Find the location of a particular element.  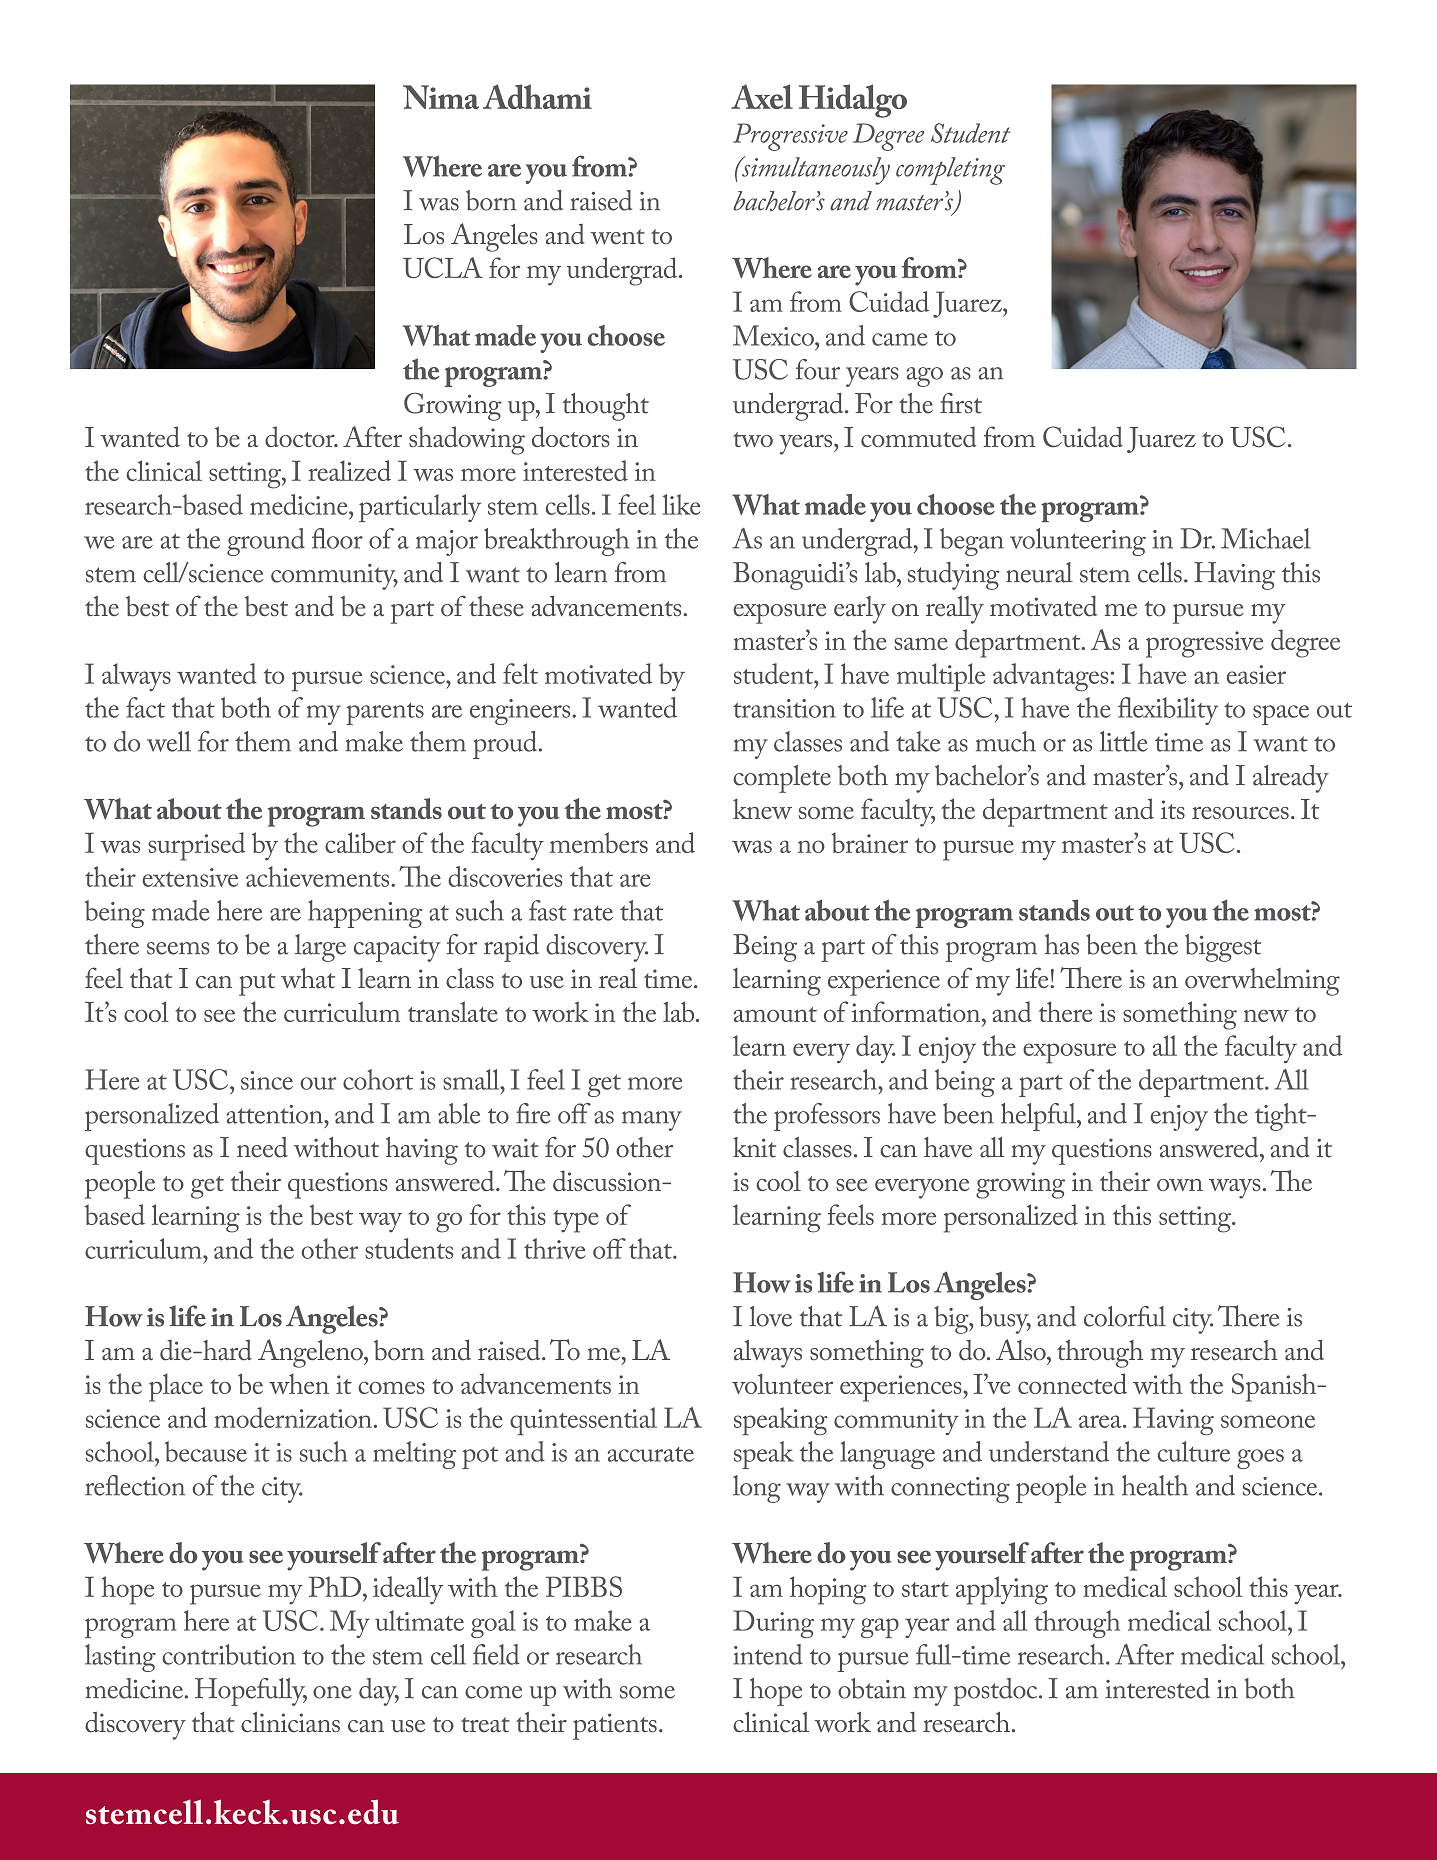

contribution is located at coordinates (229, 1654).
